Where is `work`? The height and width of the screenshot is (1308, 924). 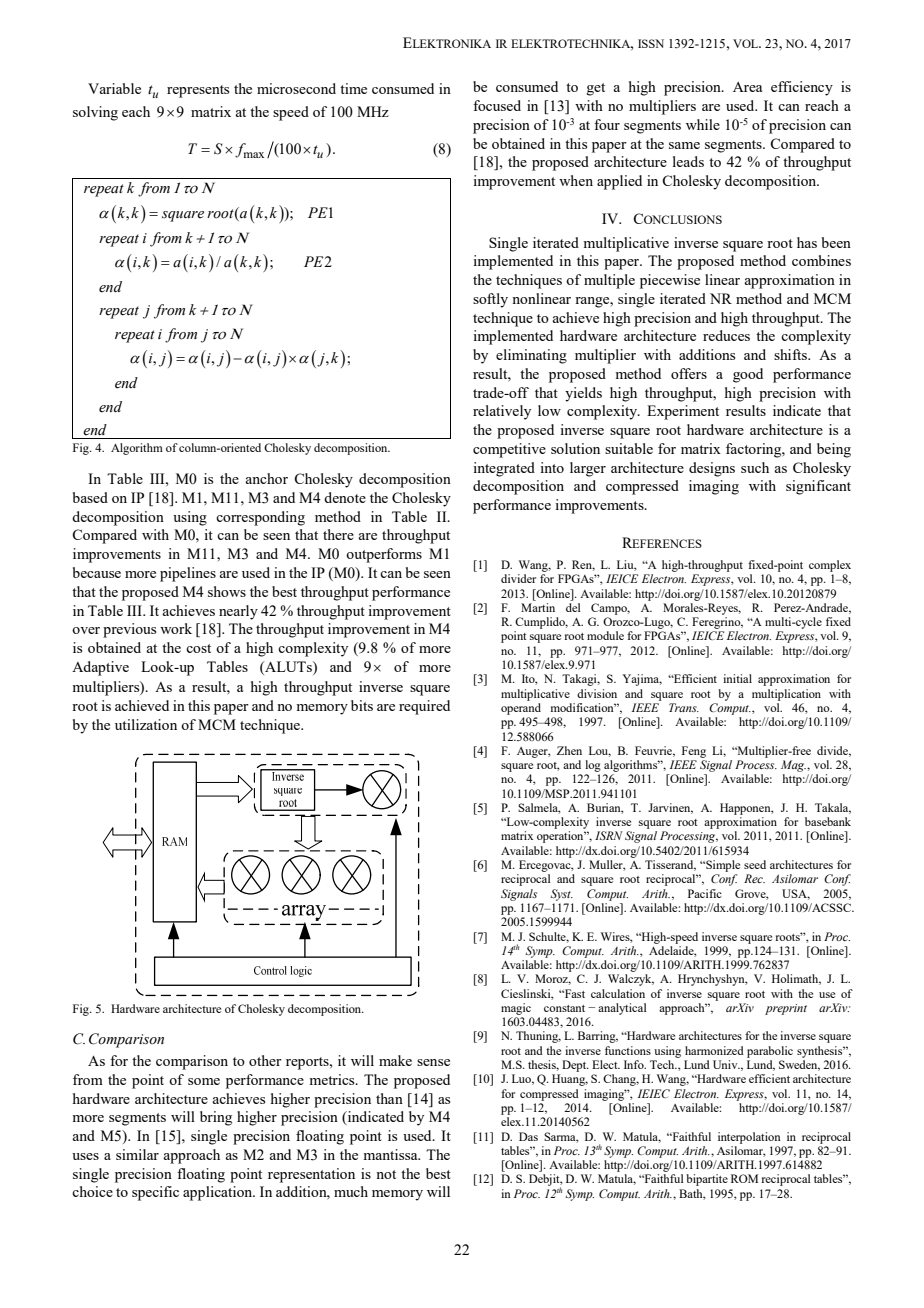
work is located at coordinates (176, 628).
